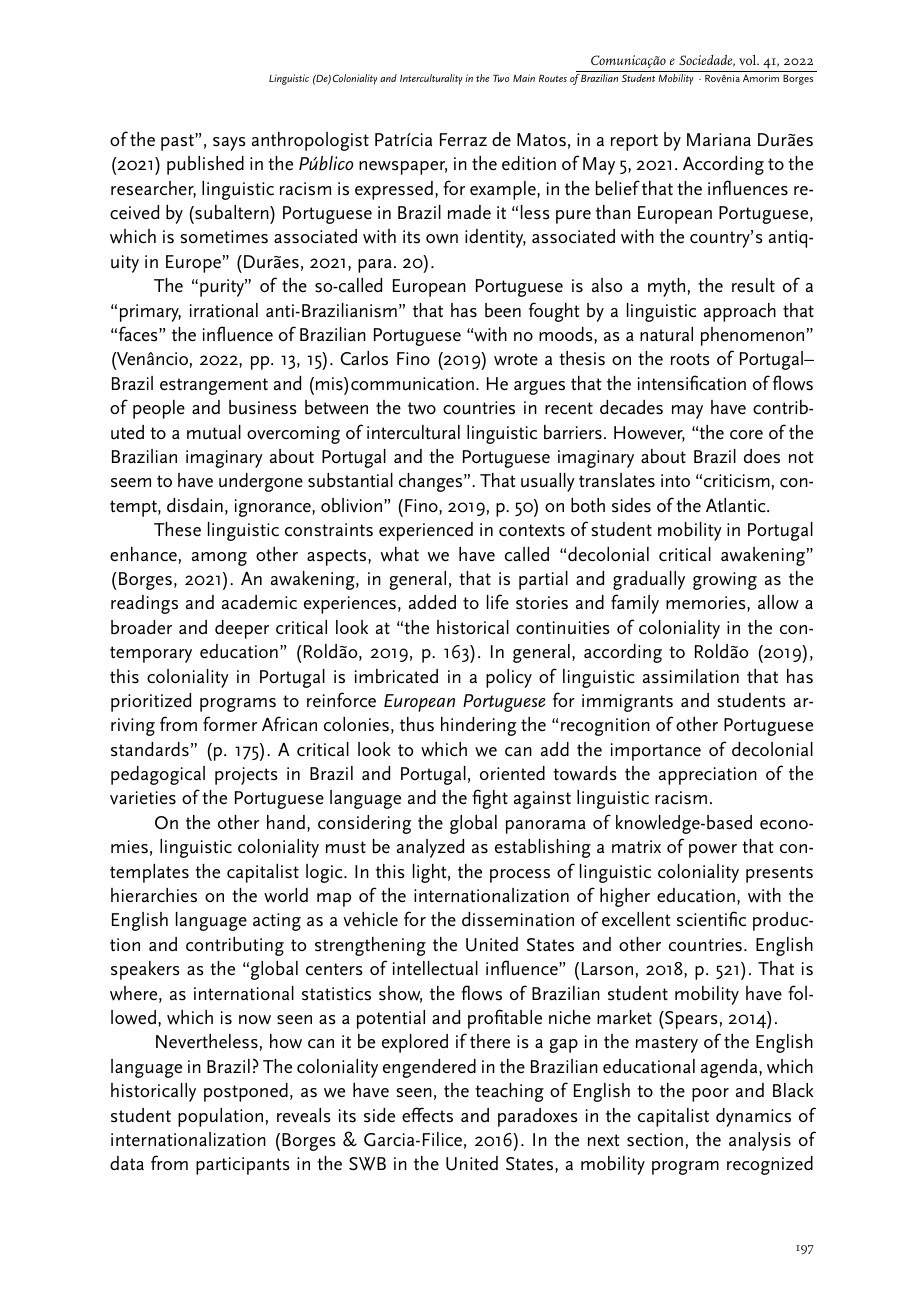 Image resolution: width=924 pixels, height=1308 pixels. I want to click on memories, so click(707, 604).
